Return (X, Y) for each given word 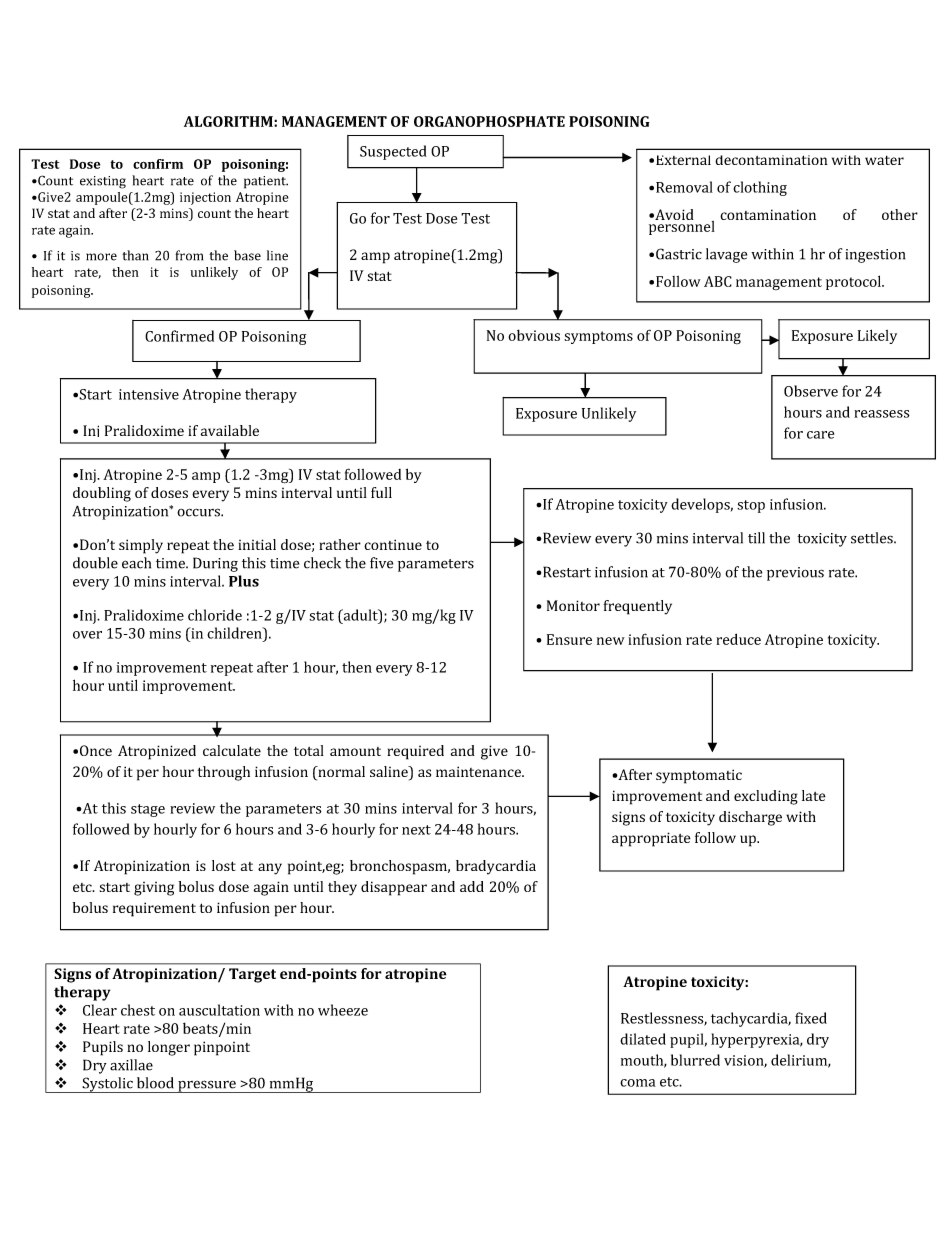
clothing (760, 188)
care (820, 435)
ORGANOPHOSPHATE (489, 121)
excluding (766, 797)
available (230, 430)
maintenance (479, 771)
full (381, 492)
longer (169, 1048)
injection (205, 198)
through (223, 773)
